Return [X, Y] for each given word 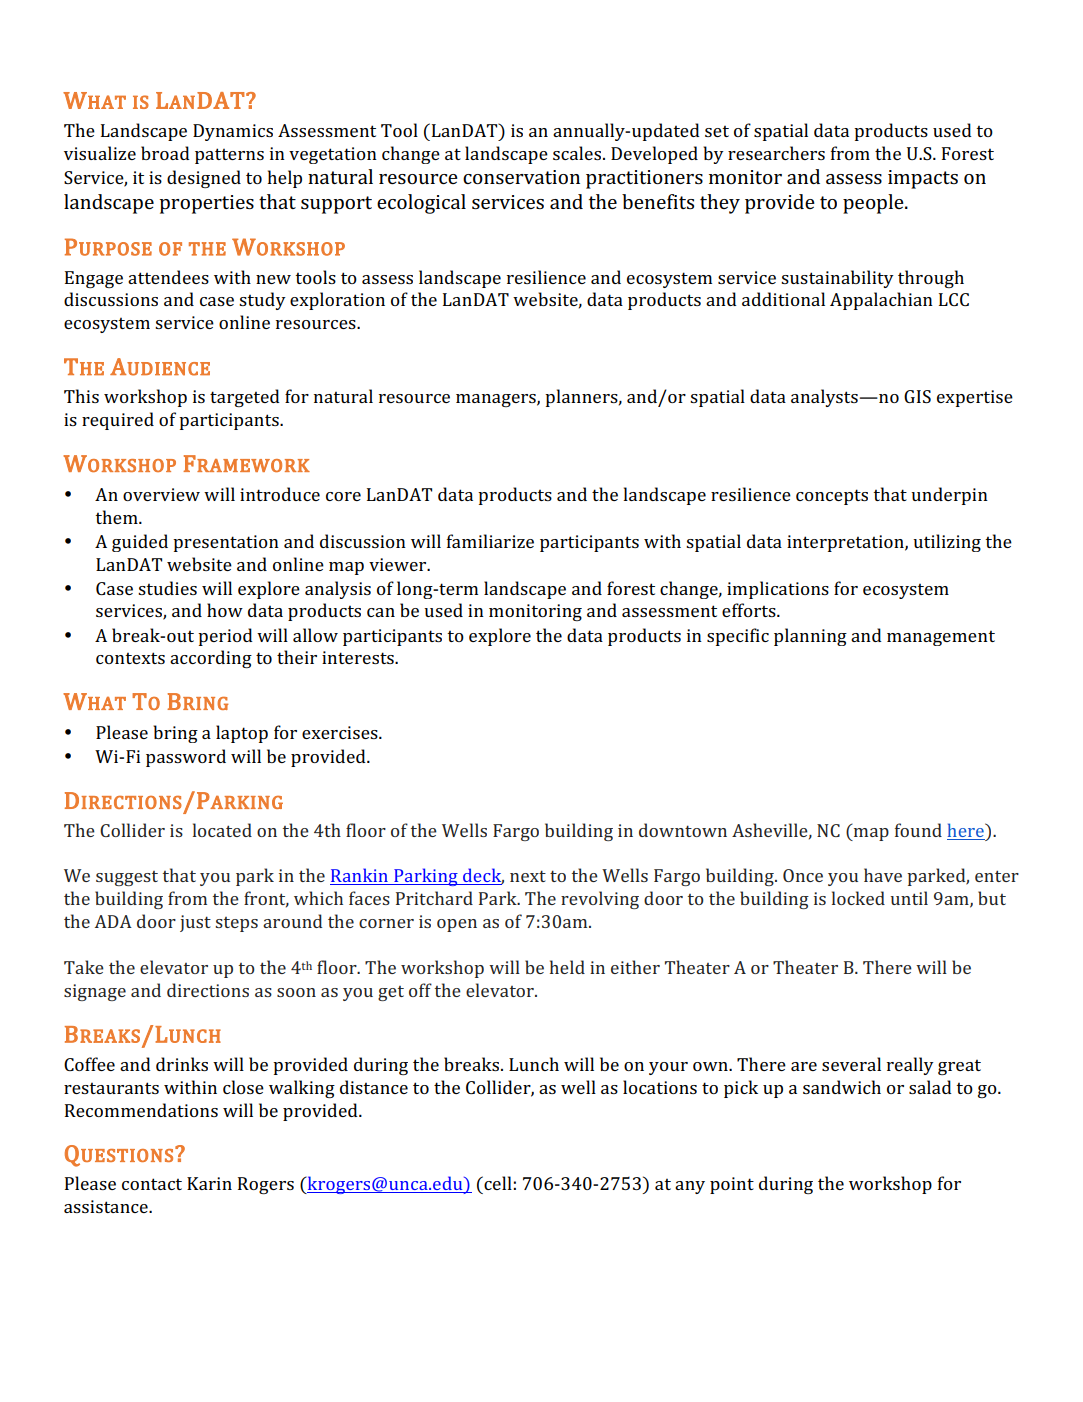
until [909, 898]
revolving [600, 900]
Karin [209, 1183]
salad [930, 1087]
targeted [245, 398]
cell [497, 1183]
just [195, 923]
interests [359, 657]
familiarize [490, 541]
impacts [923, 179]
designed [204, 179]
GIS [917, 396]
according [211, 659]
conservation [521, 177]
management [941, 638]
